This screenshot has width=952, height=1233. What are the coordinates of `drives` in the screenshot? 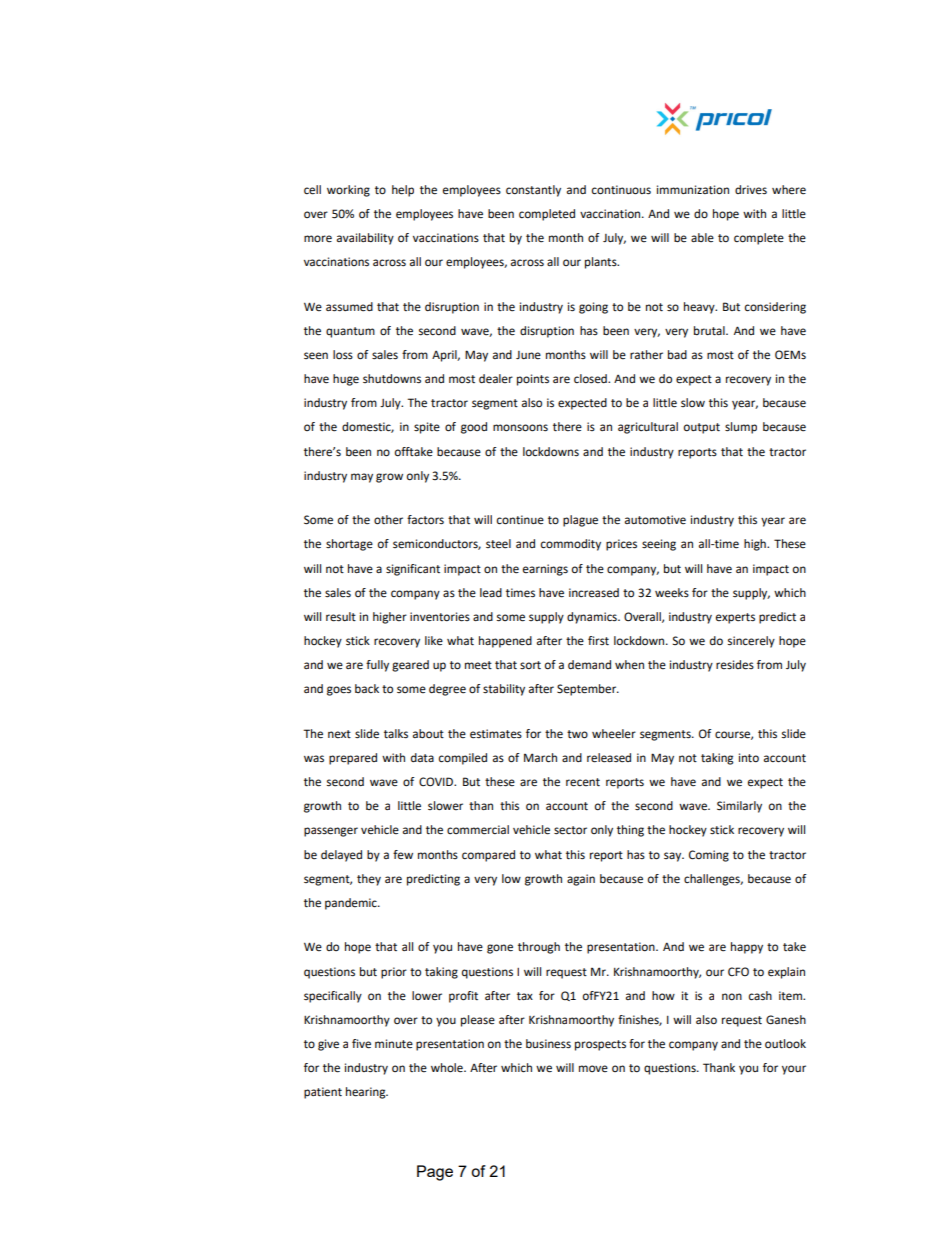 It's located at (751, 190).
